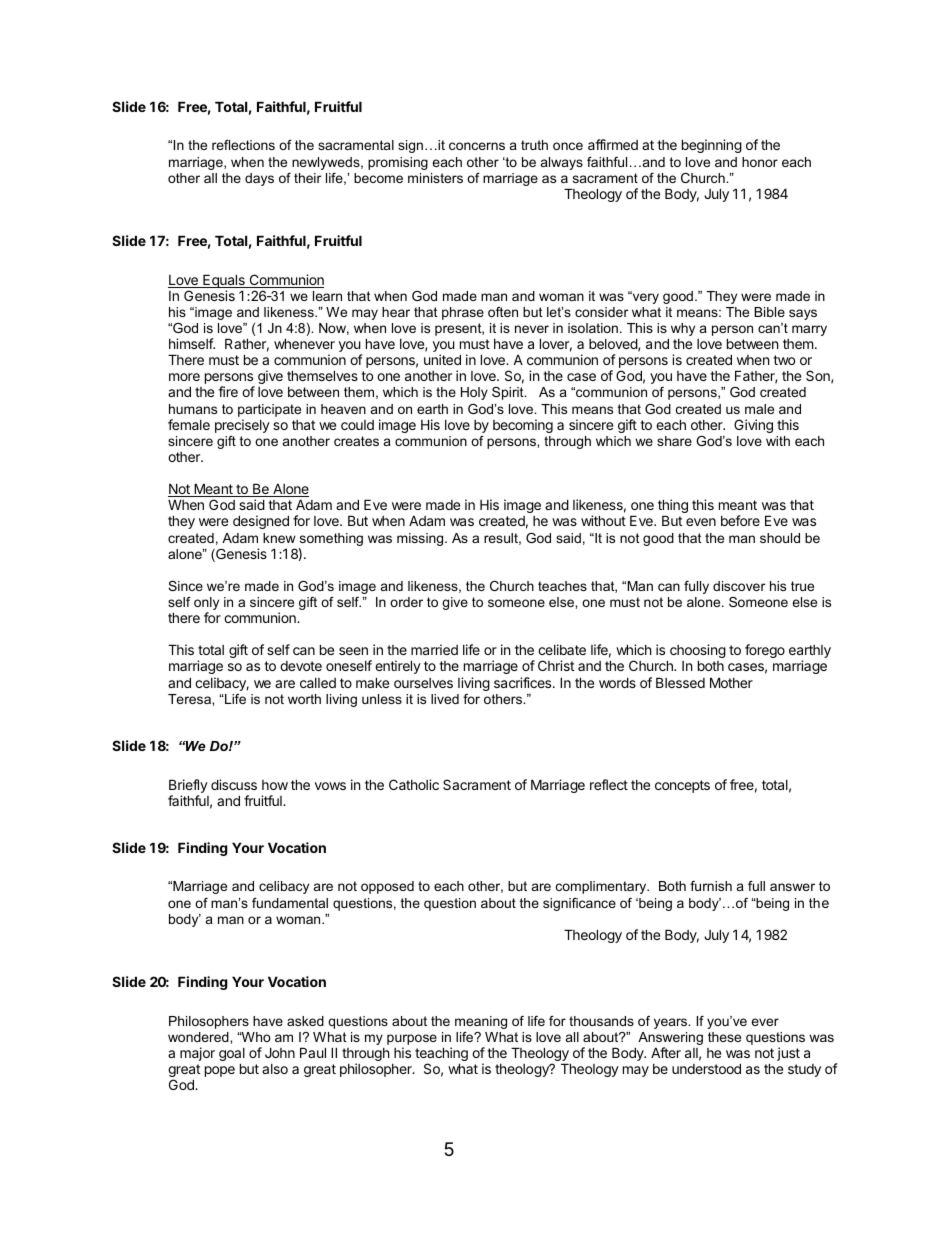 The width and height of the page is (952, 1233). Describe the element at coordinates (259, 179) in the page. I see `days` at that location.
